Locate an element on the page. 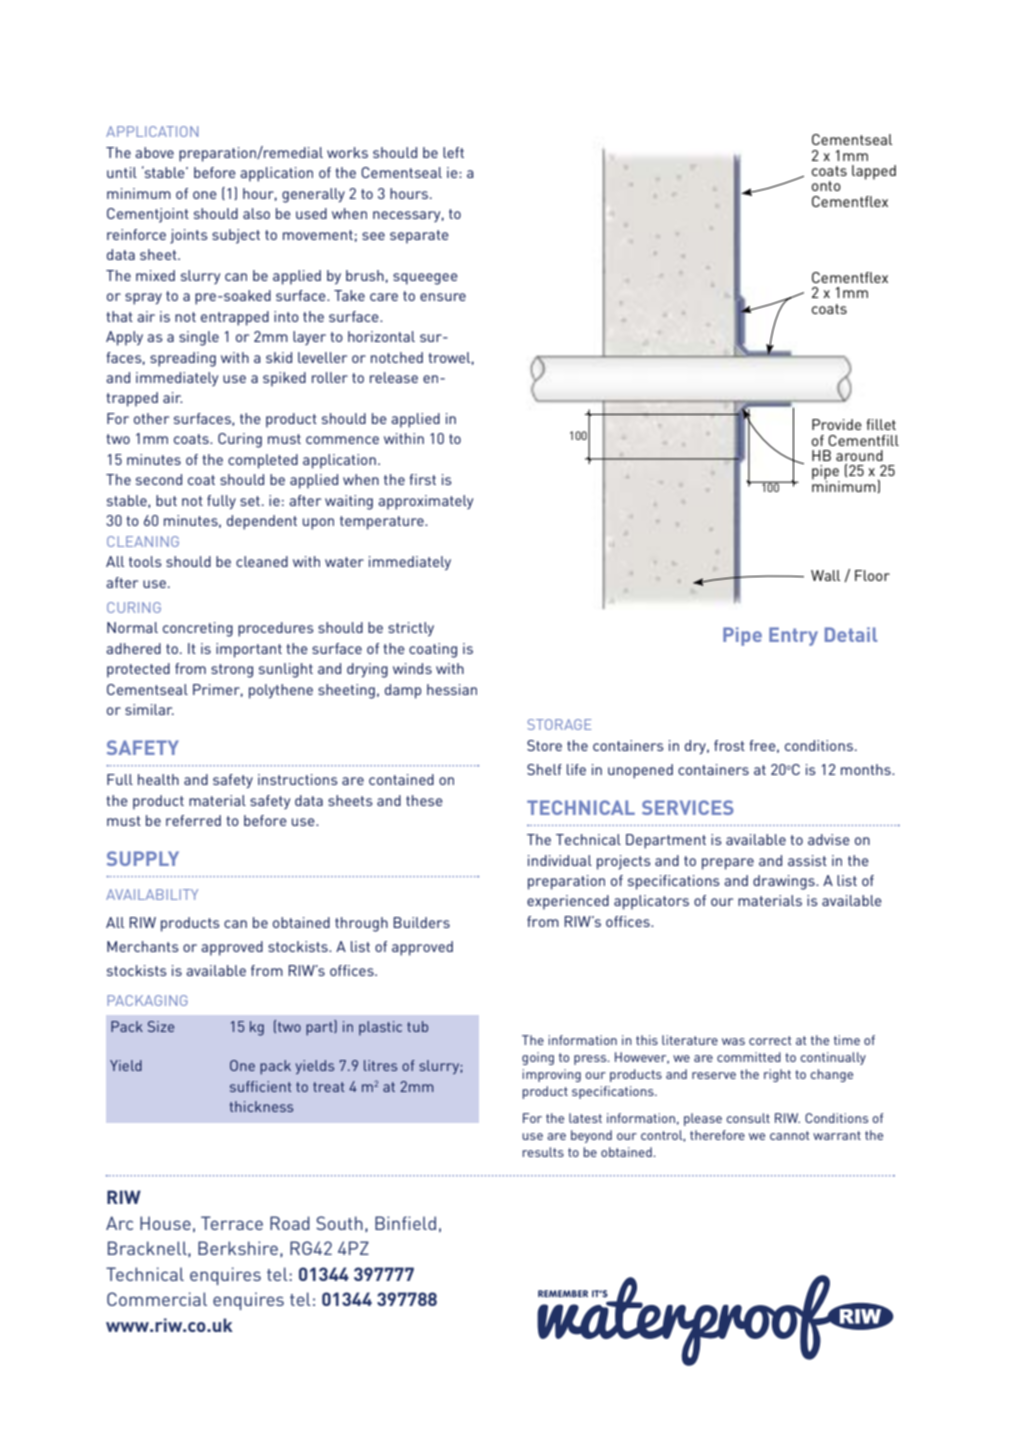 The width and height of the page is (1015, 1436). drawings is located at coordinates (785, 882).
